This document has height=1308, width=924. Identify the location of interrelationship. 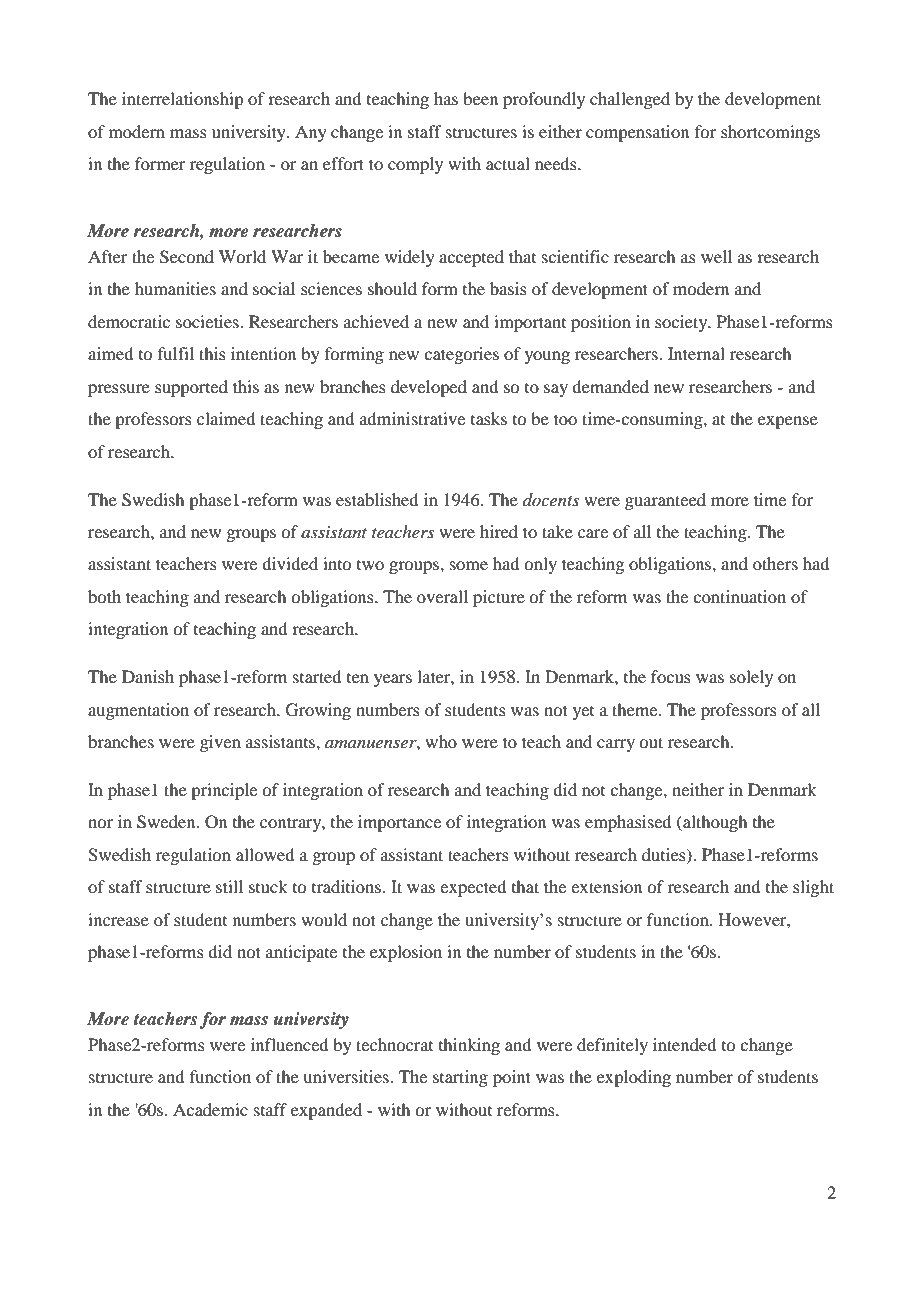
(182, 100).
